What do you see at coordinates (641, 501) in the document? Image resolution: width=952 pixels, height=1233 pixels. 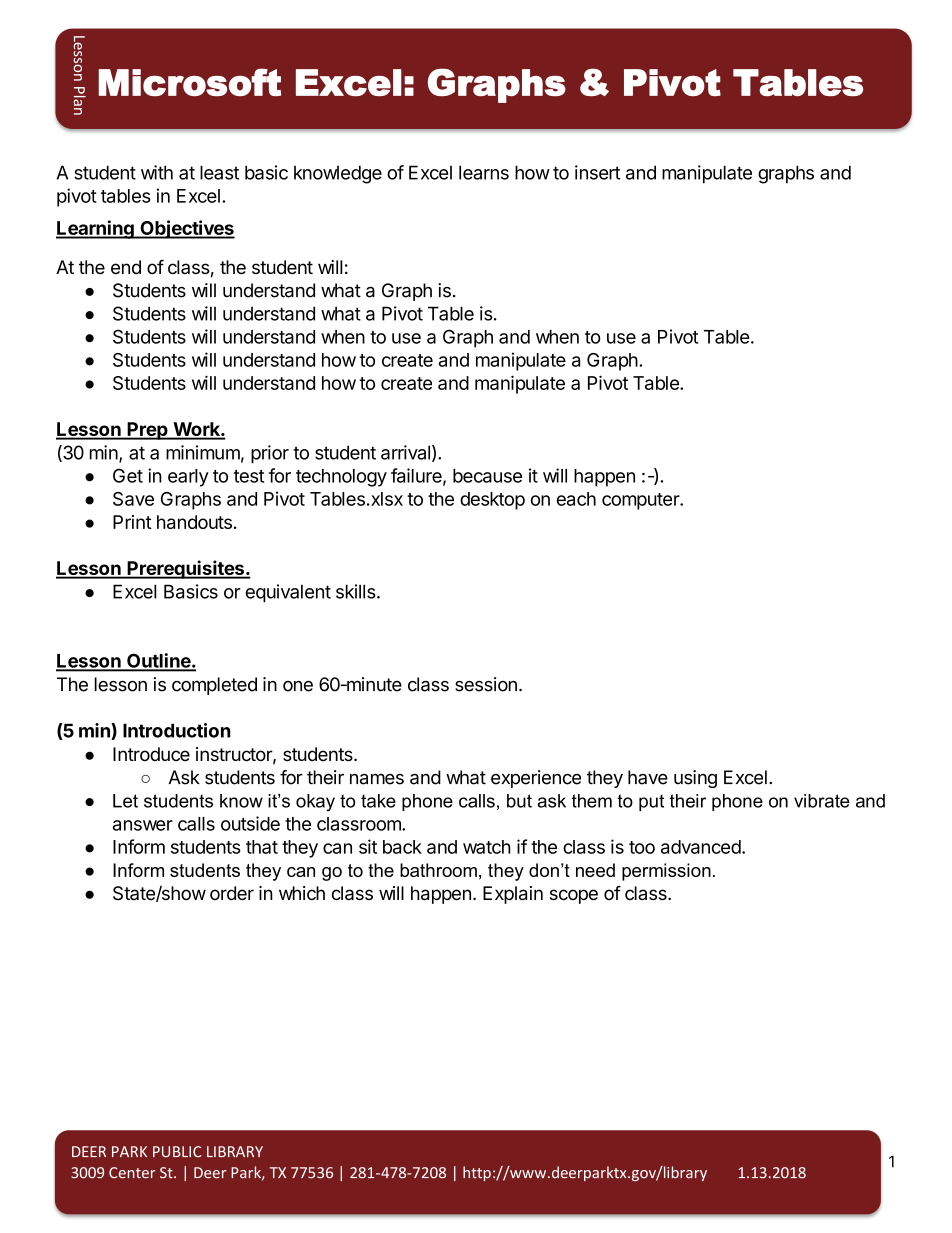 I see `computer` at bounding box center [641, 501].
